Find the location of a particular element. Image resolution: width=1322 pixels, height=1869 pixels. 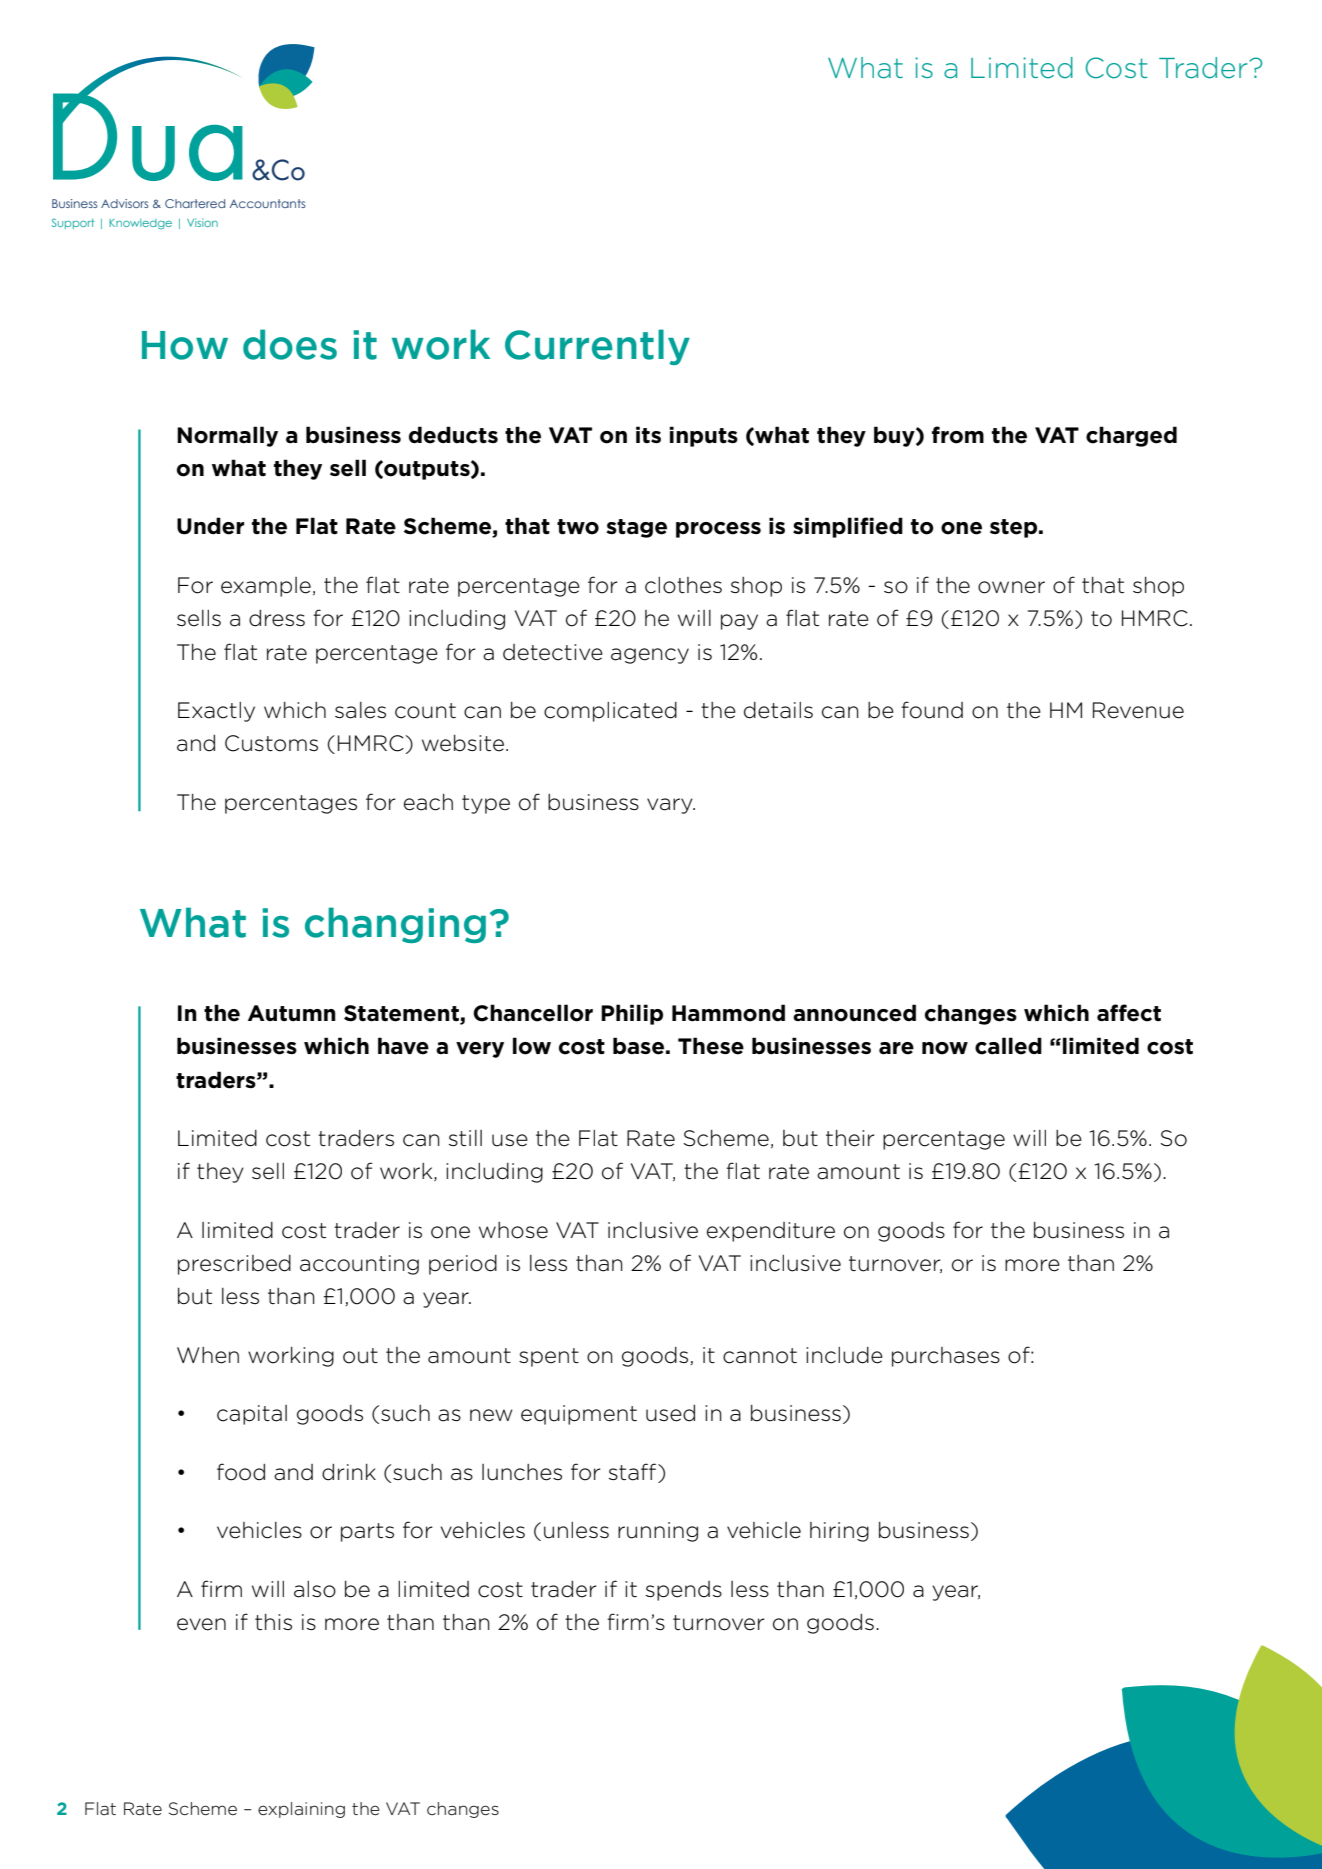

Philip is located at coordinates (632, 1014).
